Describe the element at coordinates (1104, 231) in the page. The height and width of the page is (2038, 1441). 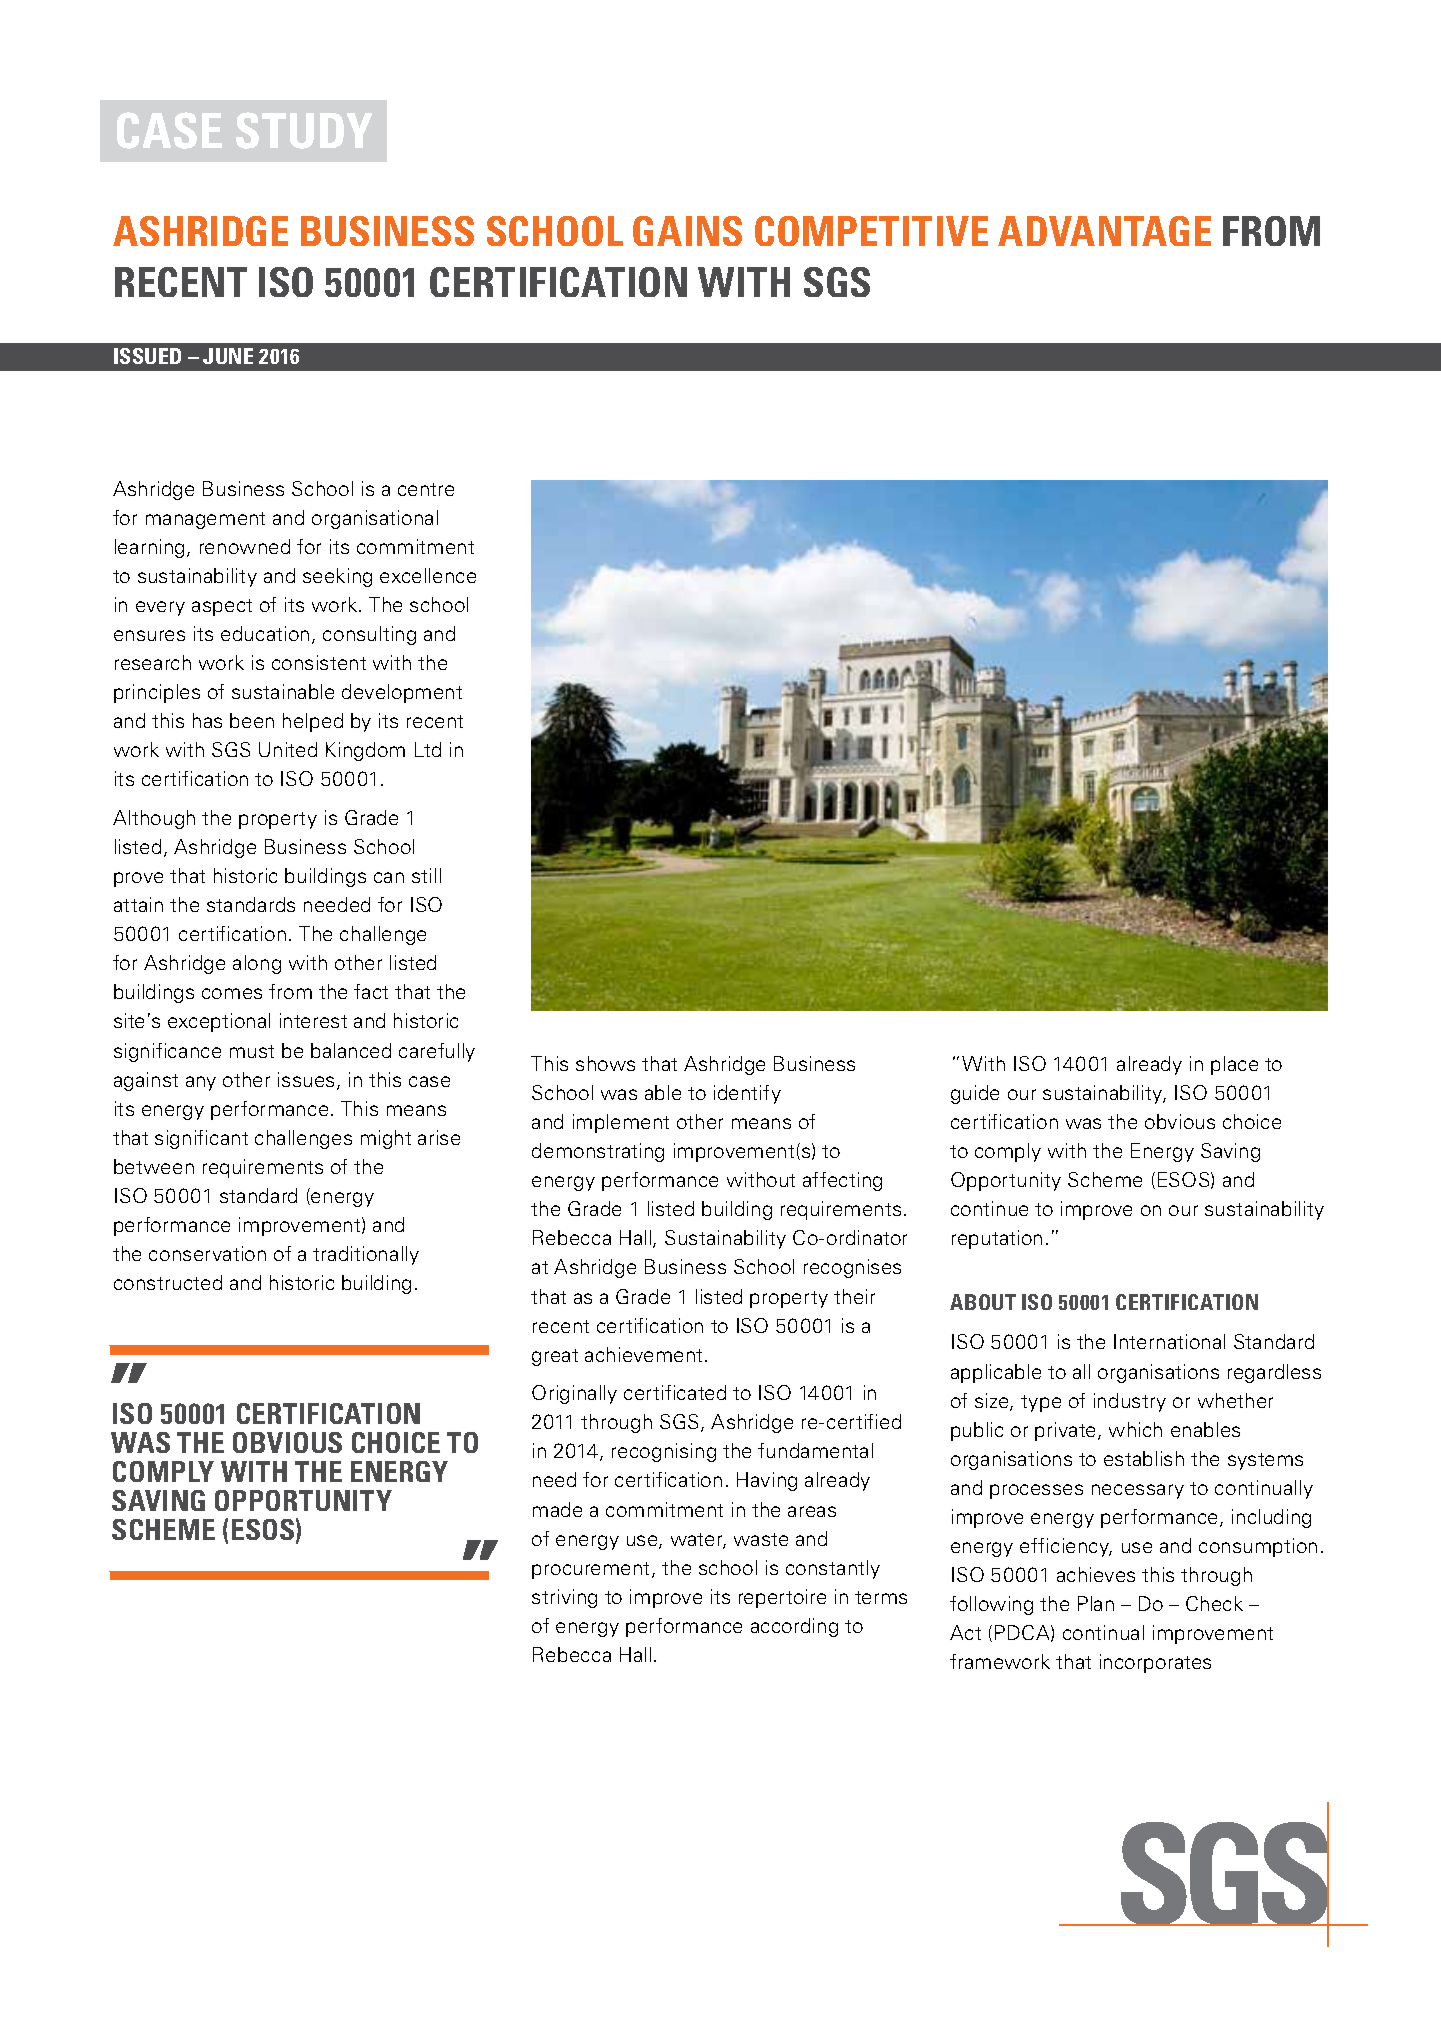
I see `advantage` at that location.
